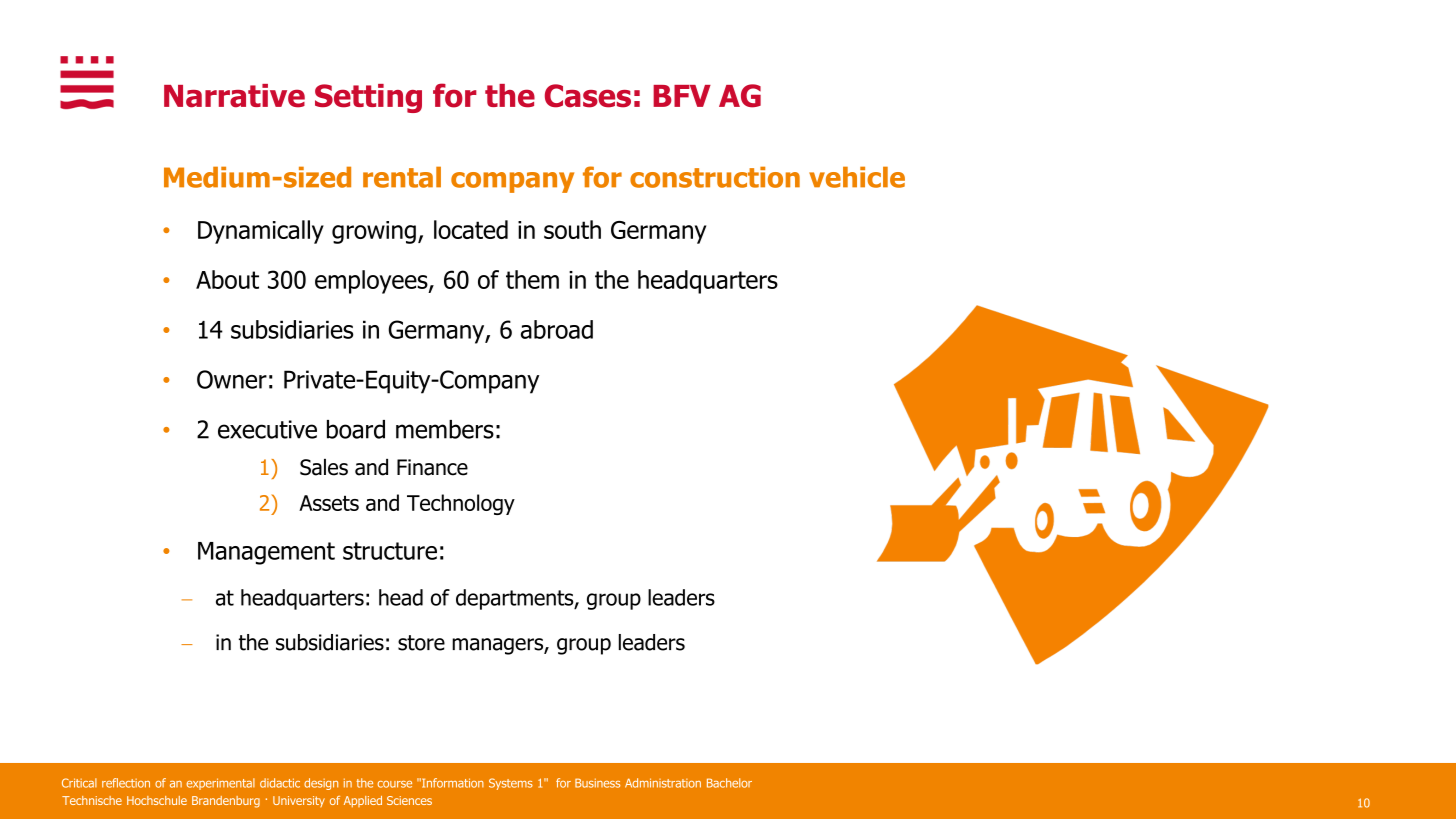  I want to click on Narrative, so click(234, 96).
